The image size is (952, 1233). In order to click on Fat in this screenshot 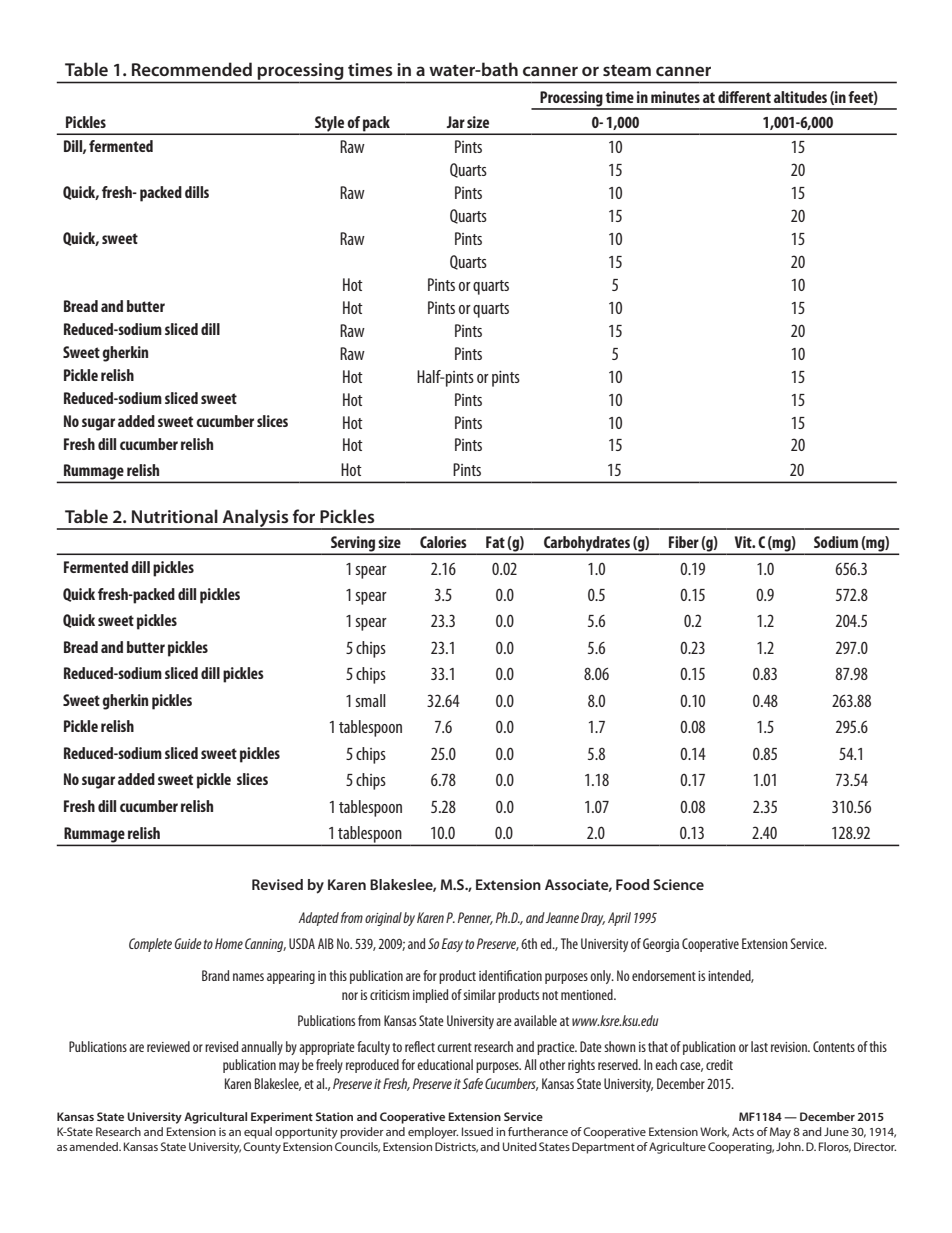, I will do `click(495, 542)`.
